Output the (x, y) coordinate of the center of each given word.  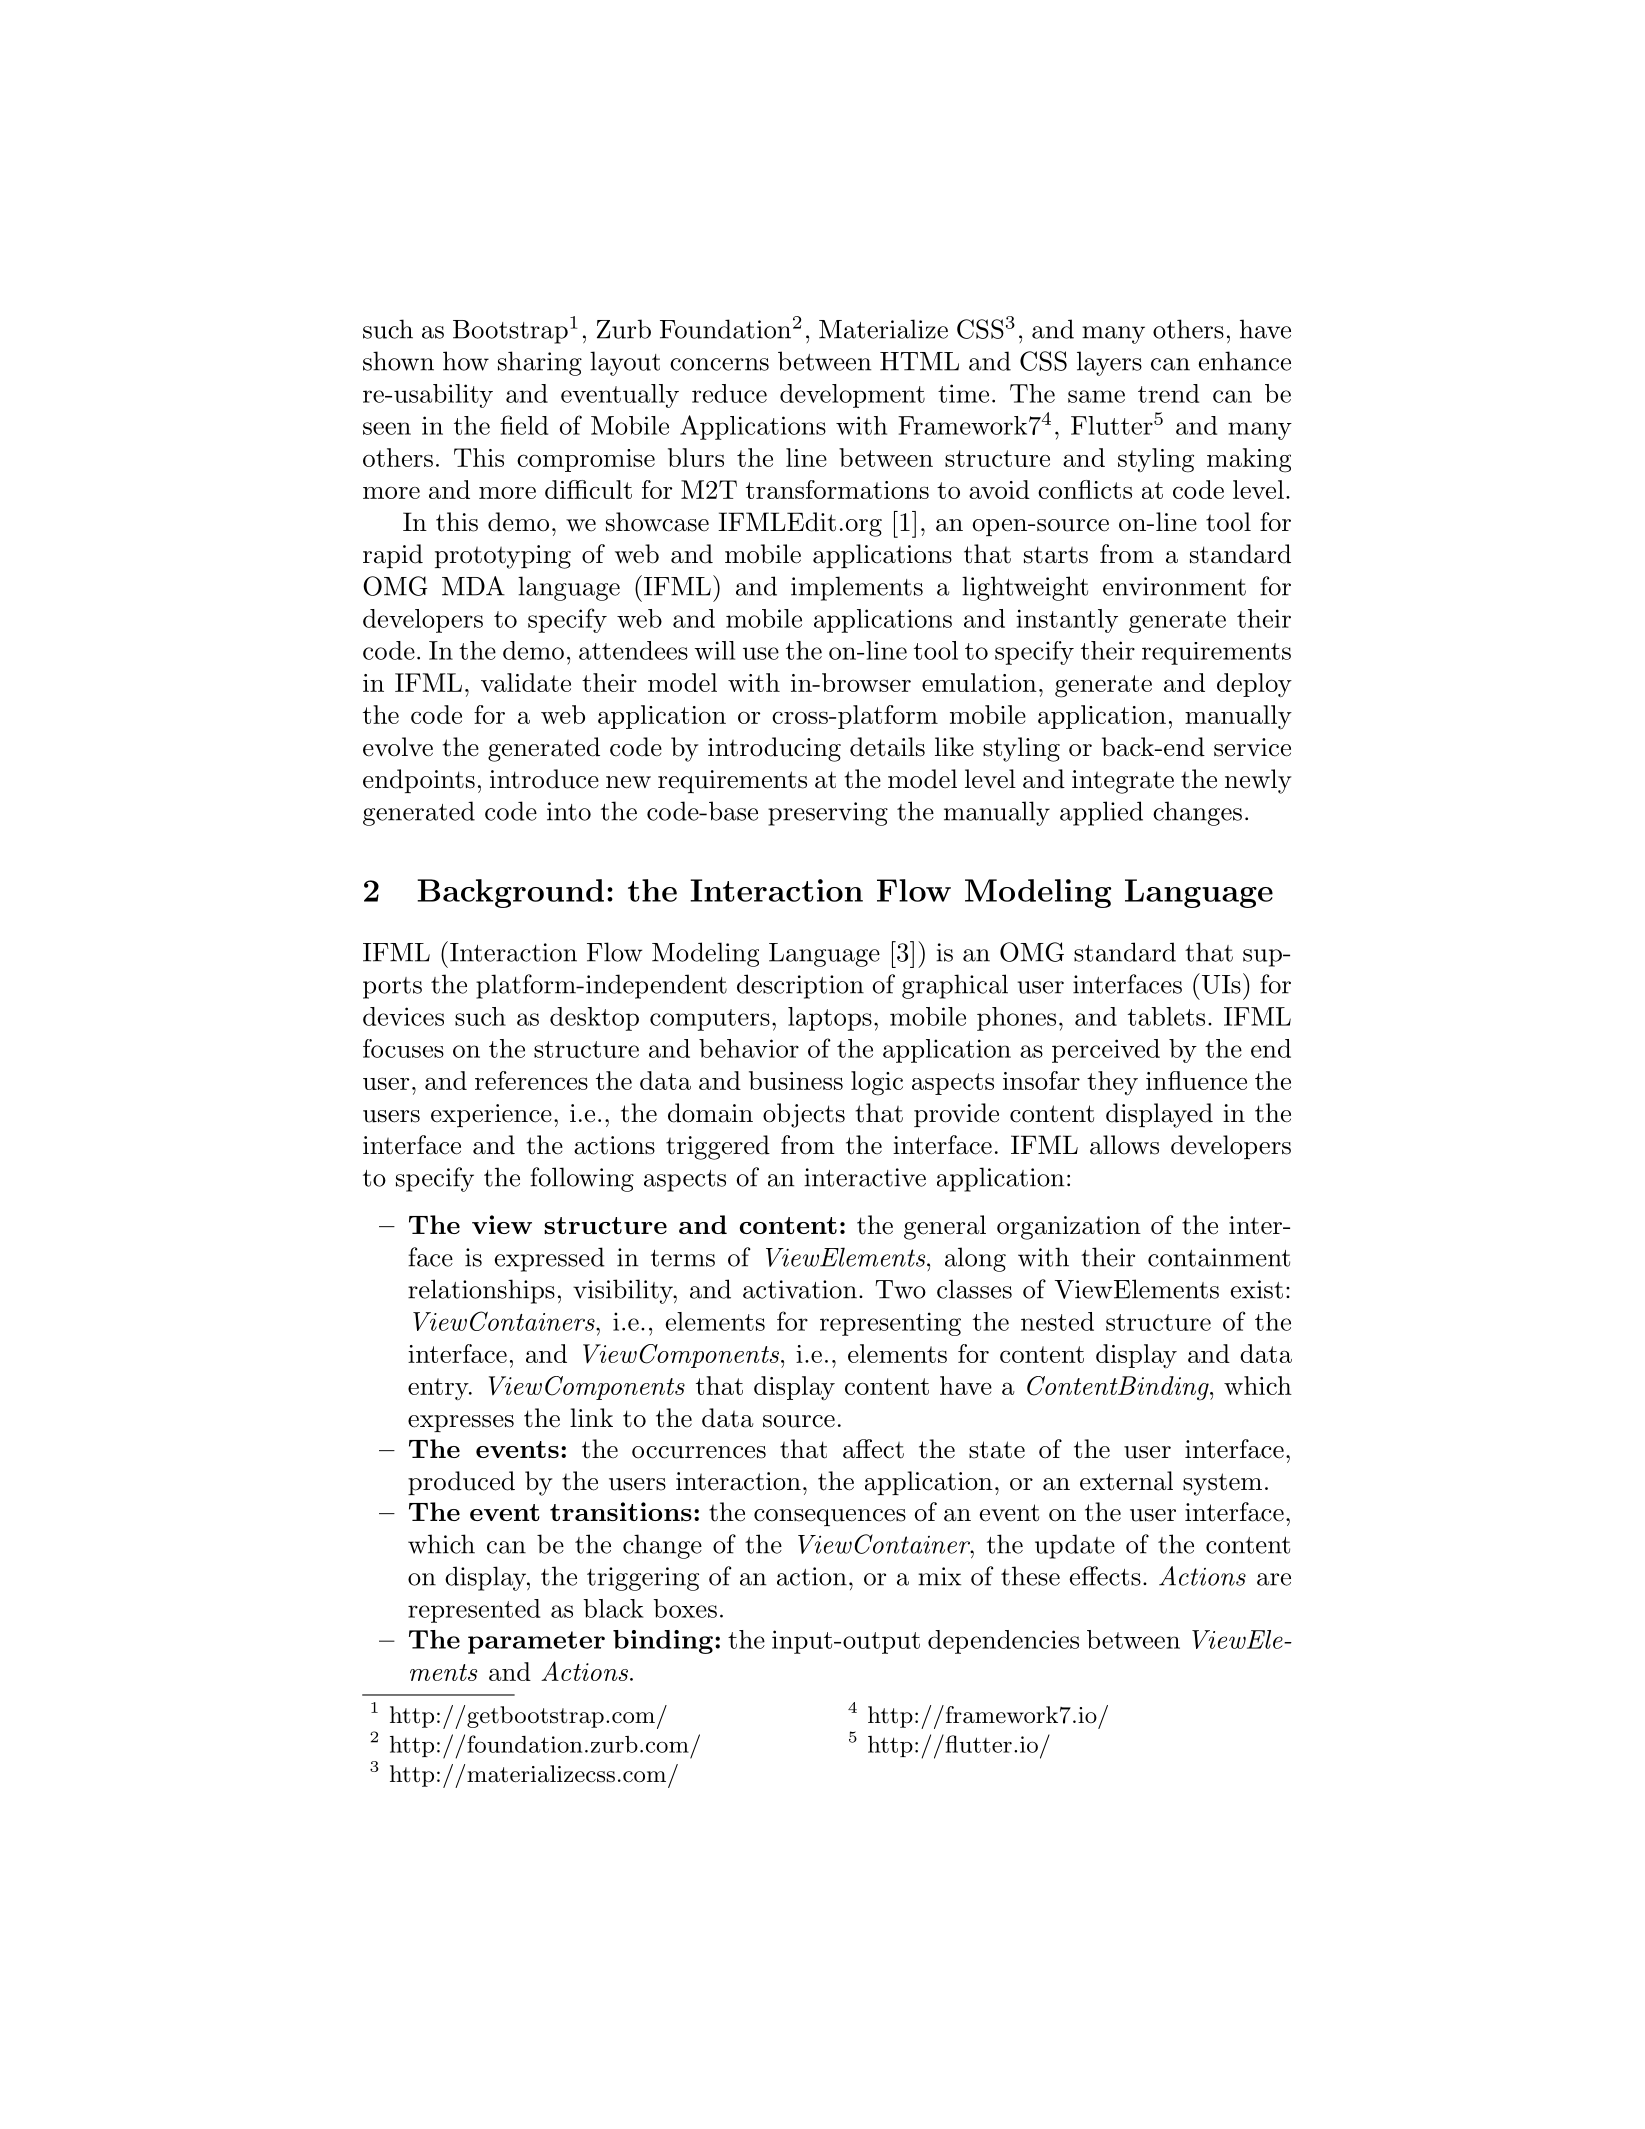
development (852, 396)
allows (1124, 1145)
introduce (544, 779)
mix (939, 1576)
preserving (828, 814)
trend (1168, 393)
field (524, 425)
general (945, 1227)
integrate (1123, 782)
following (582, 1179)
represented (474, 1611)
